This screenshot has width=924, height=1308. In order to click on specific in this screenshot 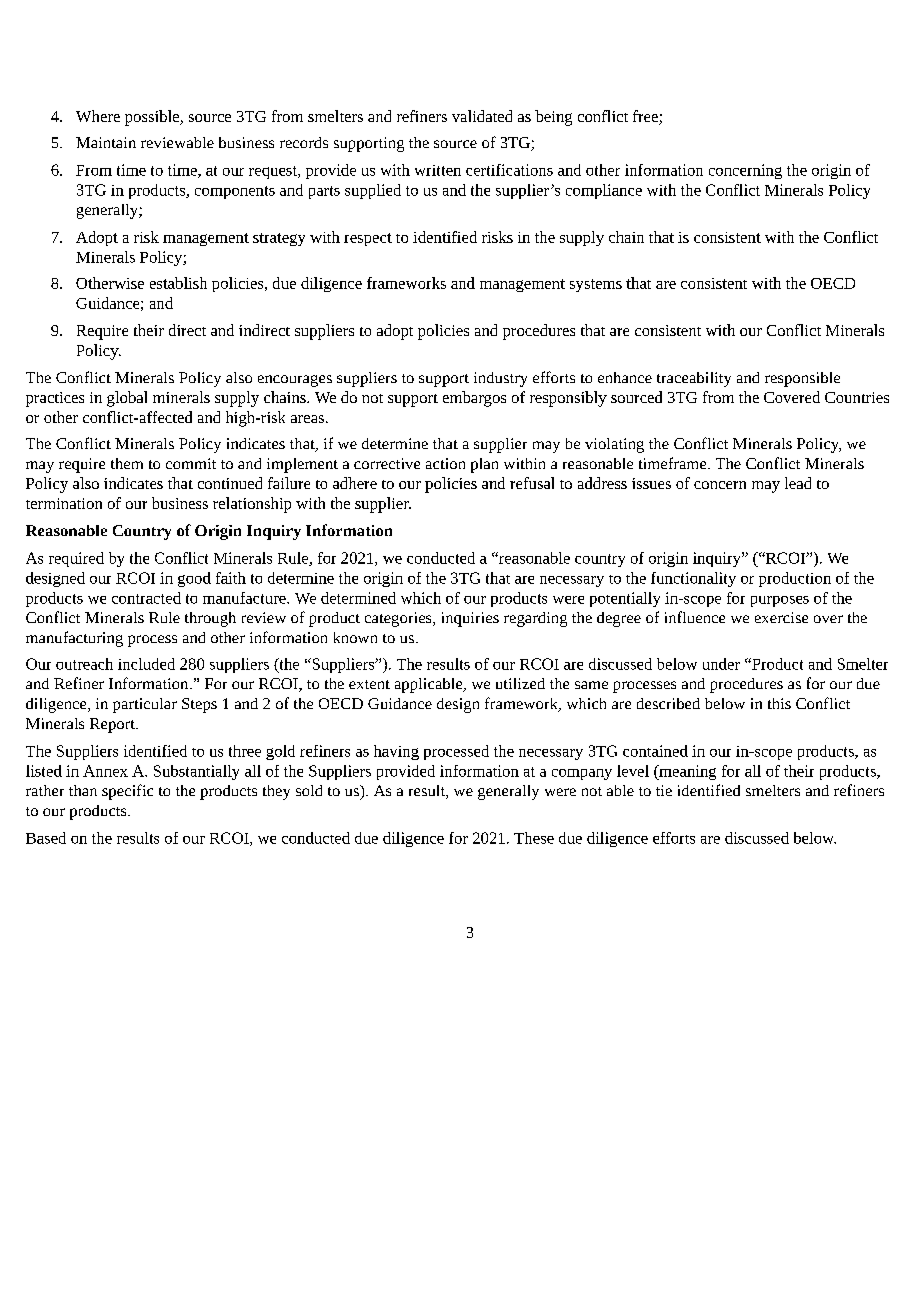, I will do `click(127, 792)`.
